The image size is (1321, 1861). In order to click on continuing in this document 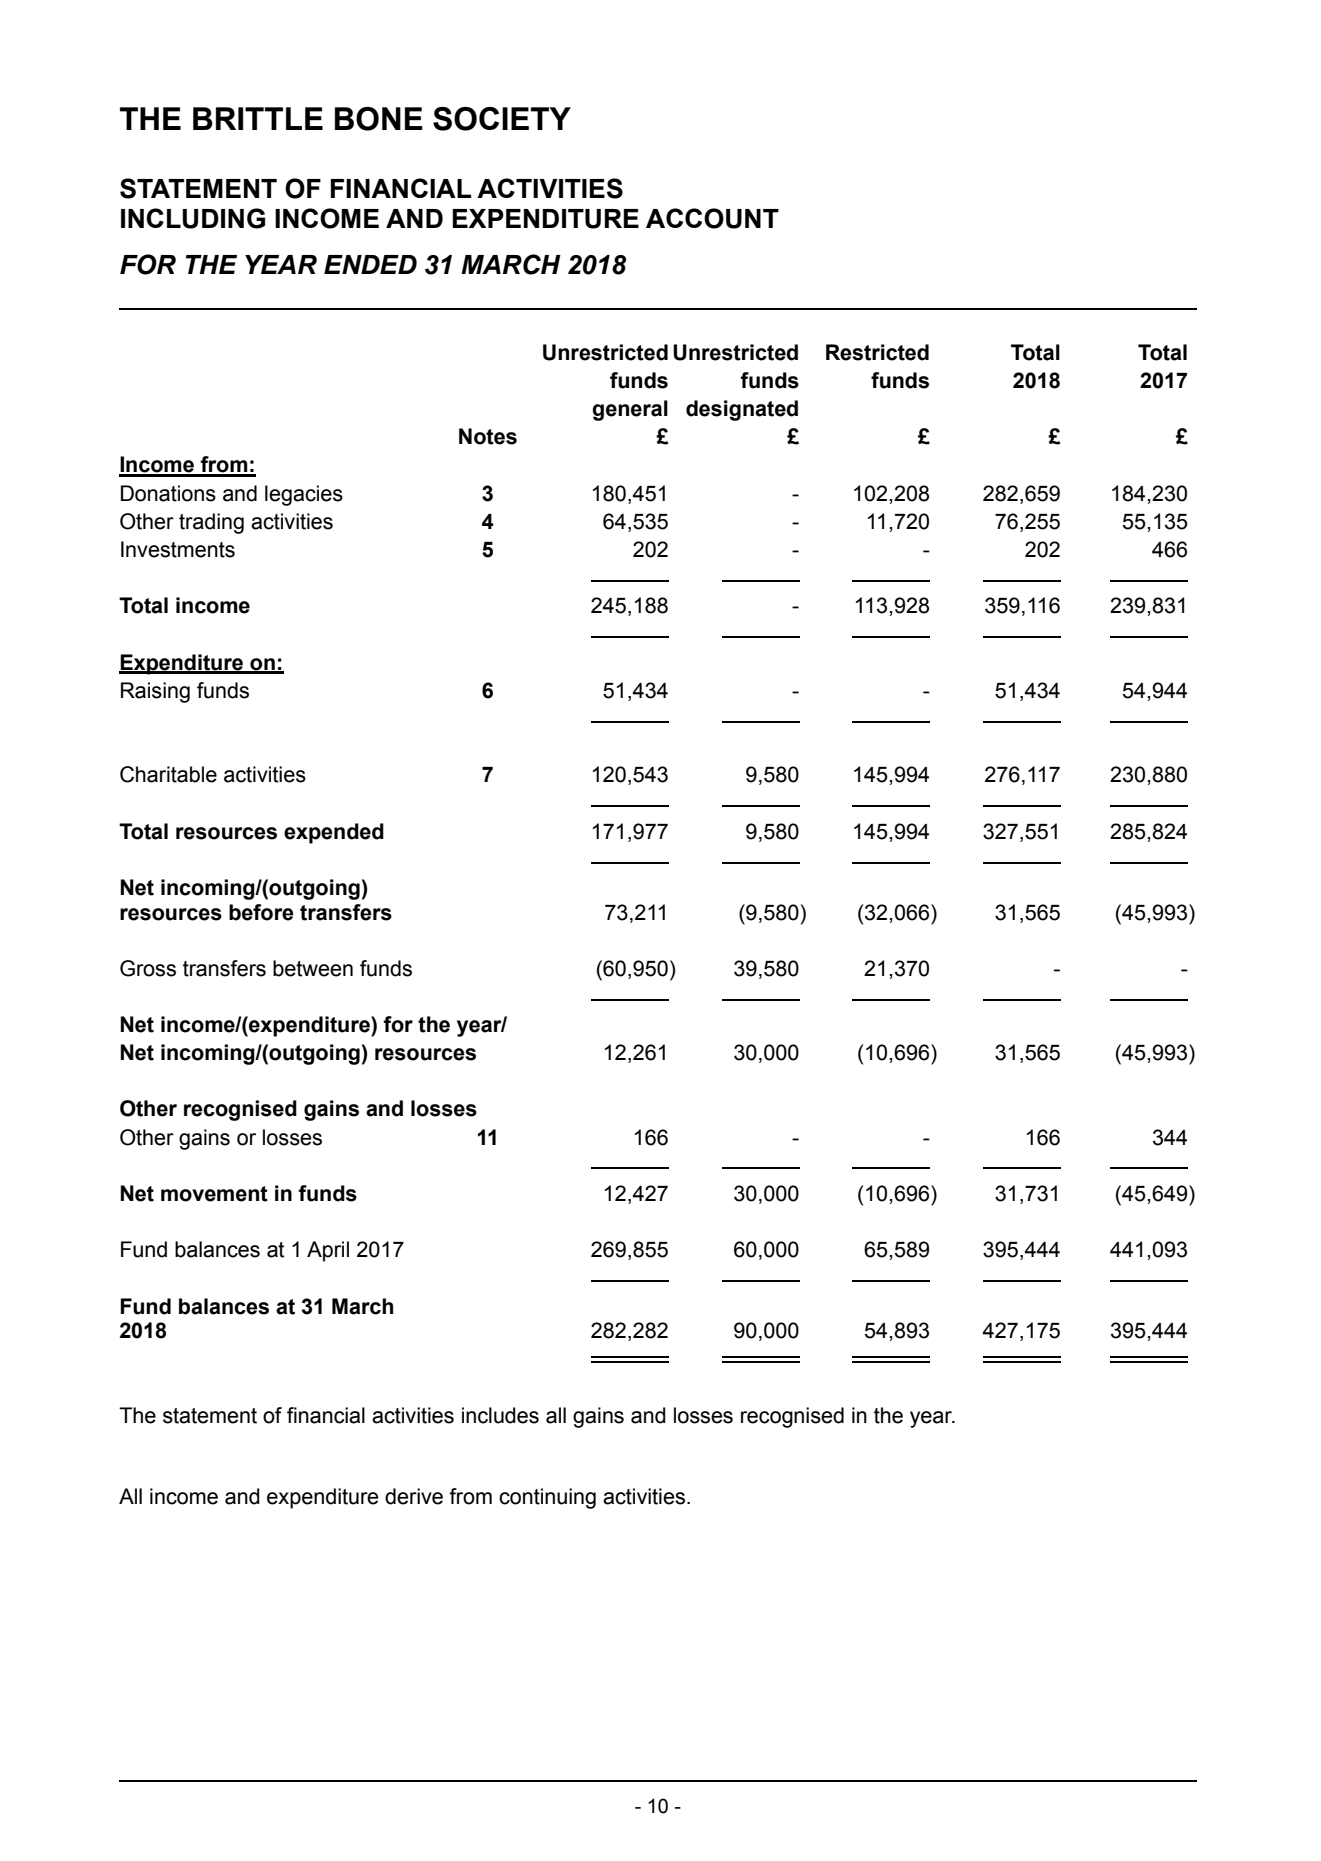, I will do `click(547, 1498)`.
